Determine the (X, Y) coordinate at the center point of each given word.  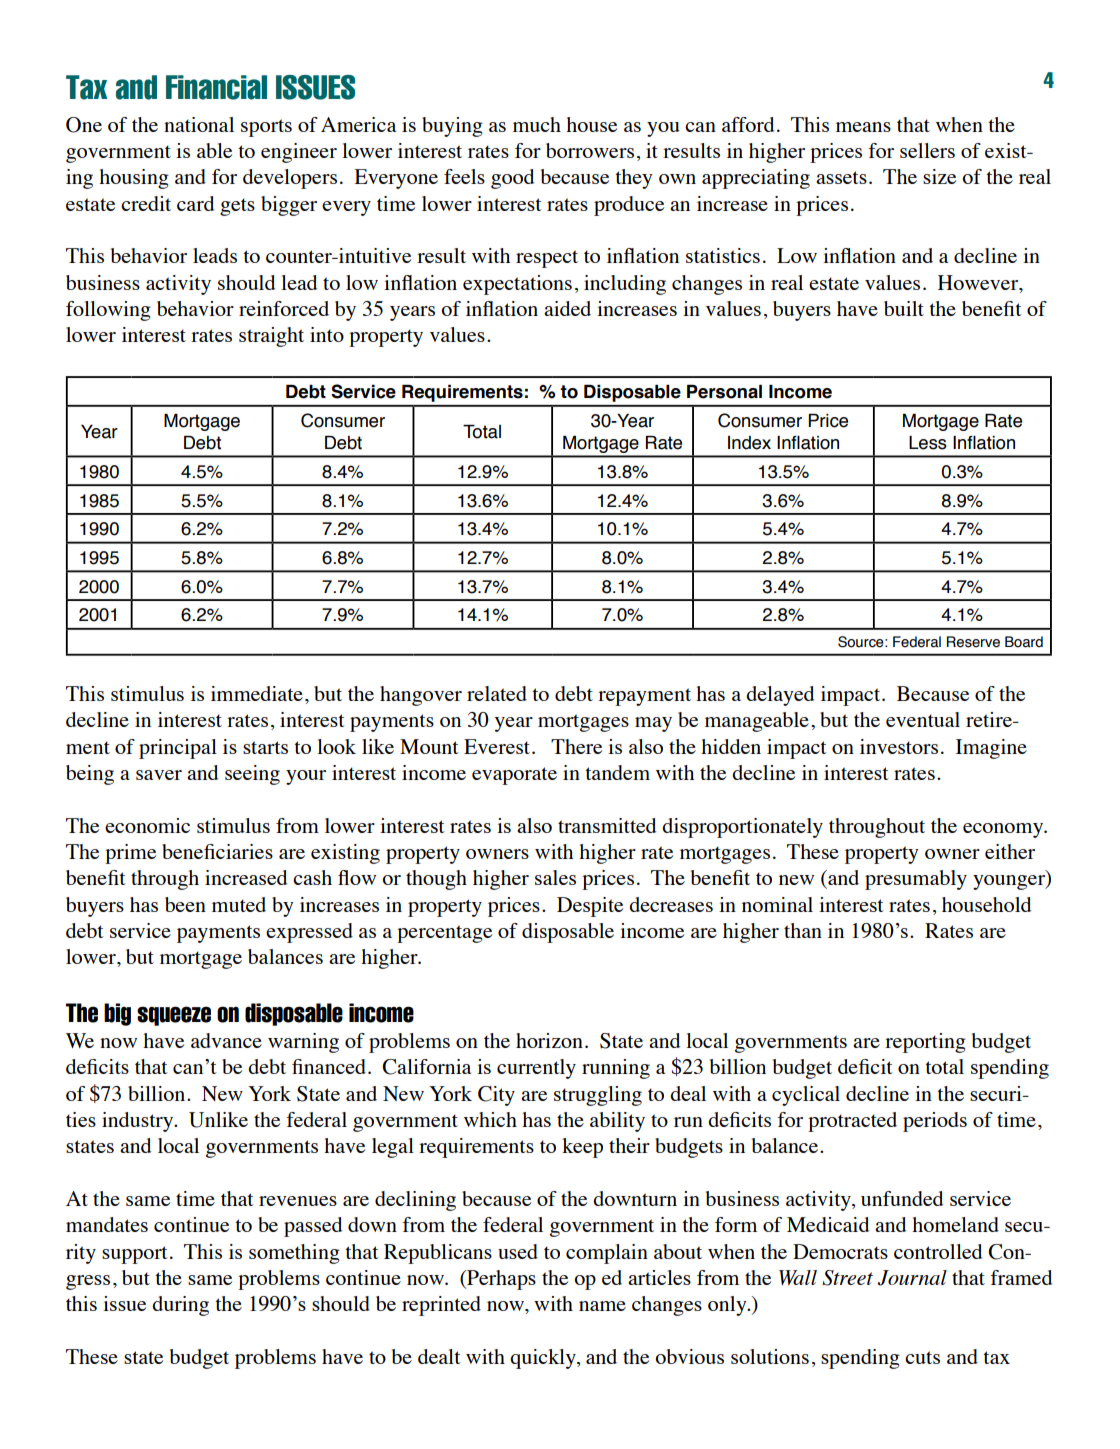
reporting (925, 1043)
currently (536, 1069)
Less (928, 443)
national (199, 124)
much (537, 124)
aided (567, 308)
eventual (923, 719)
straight (271, 337)
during (180, 1306)
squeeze (174, 1016)
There (576, 746)
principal (178, 749)
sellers (927, 150)
